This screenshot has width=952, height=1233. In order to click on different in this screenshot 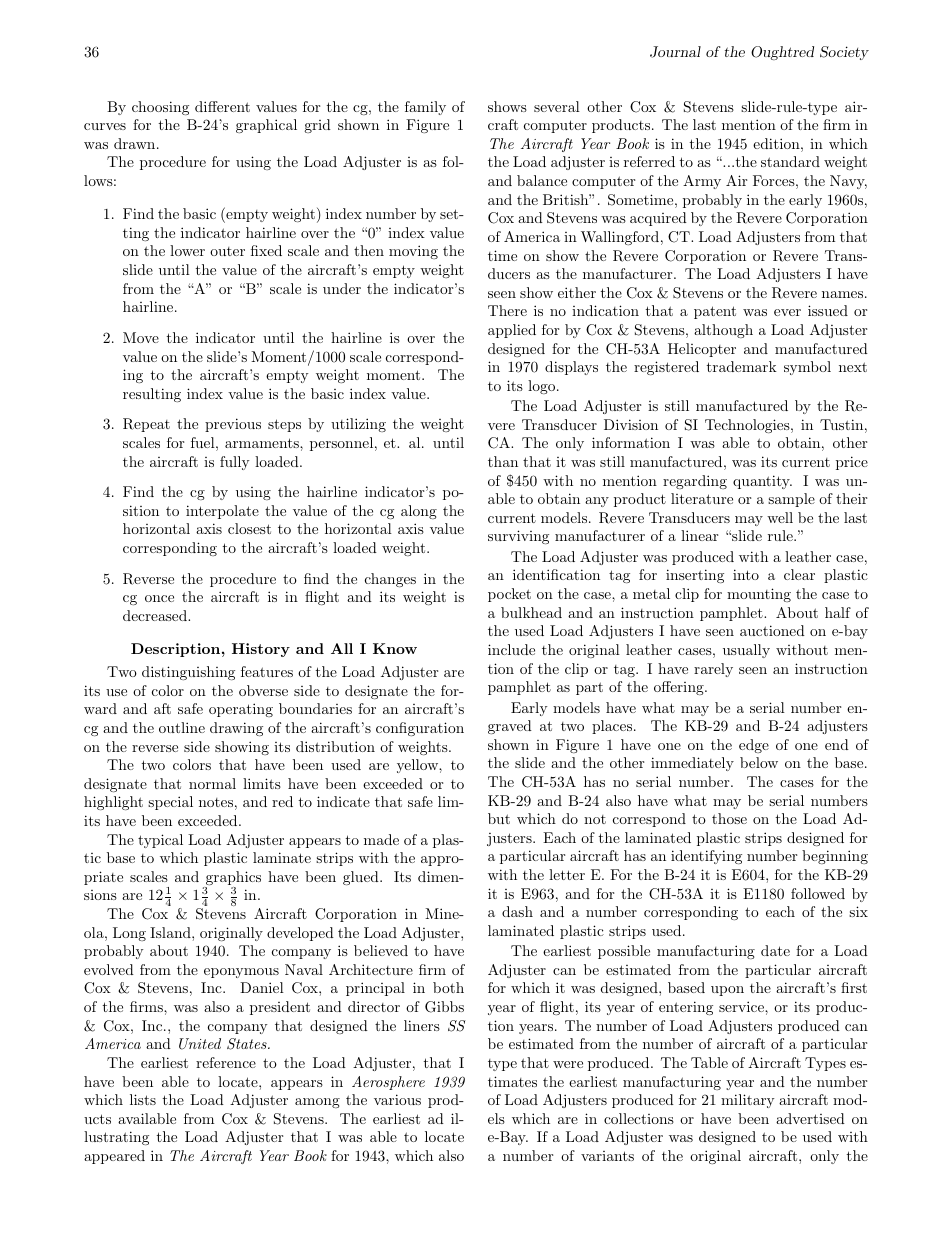, I will do `click(222, 106)`.
